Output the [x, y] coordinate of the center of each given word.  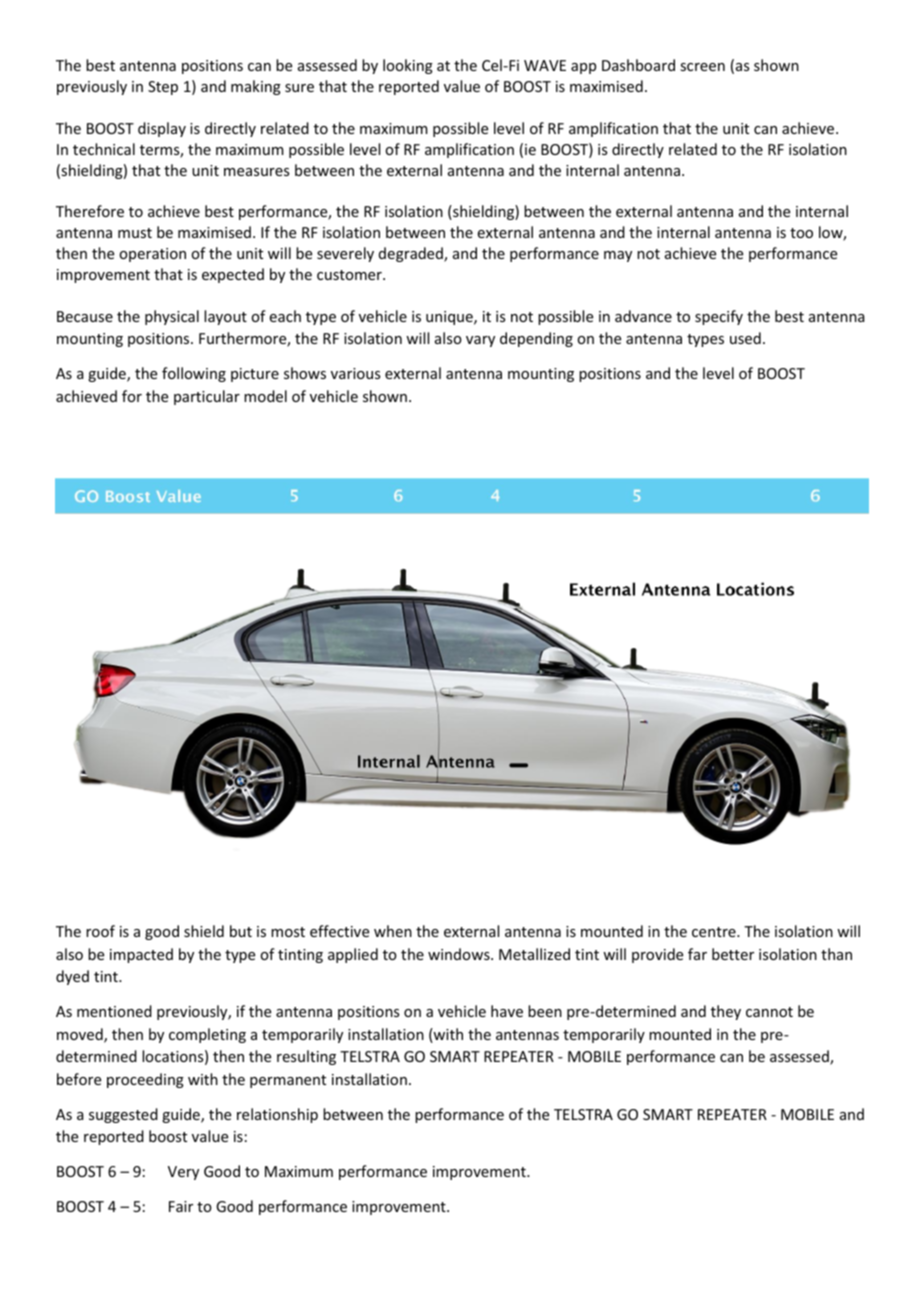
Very [183, 1173]
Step [163, 88]
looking [408, 66]
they [726, 1012]
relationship [277, 1115]
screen [702, 67]
